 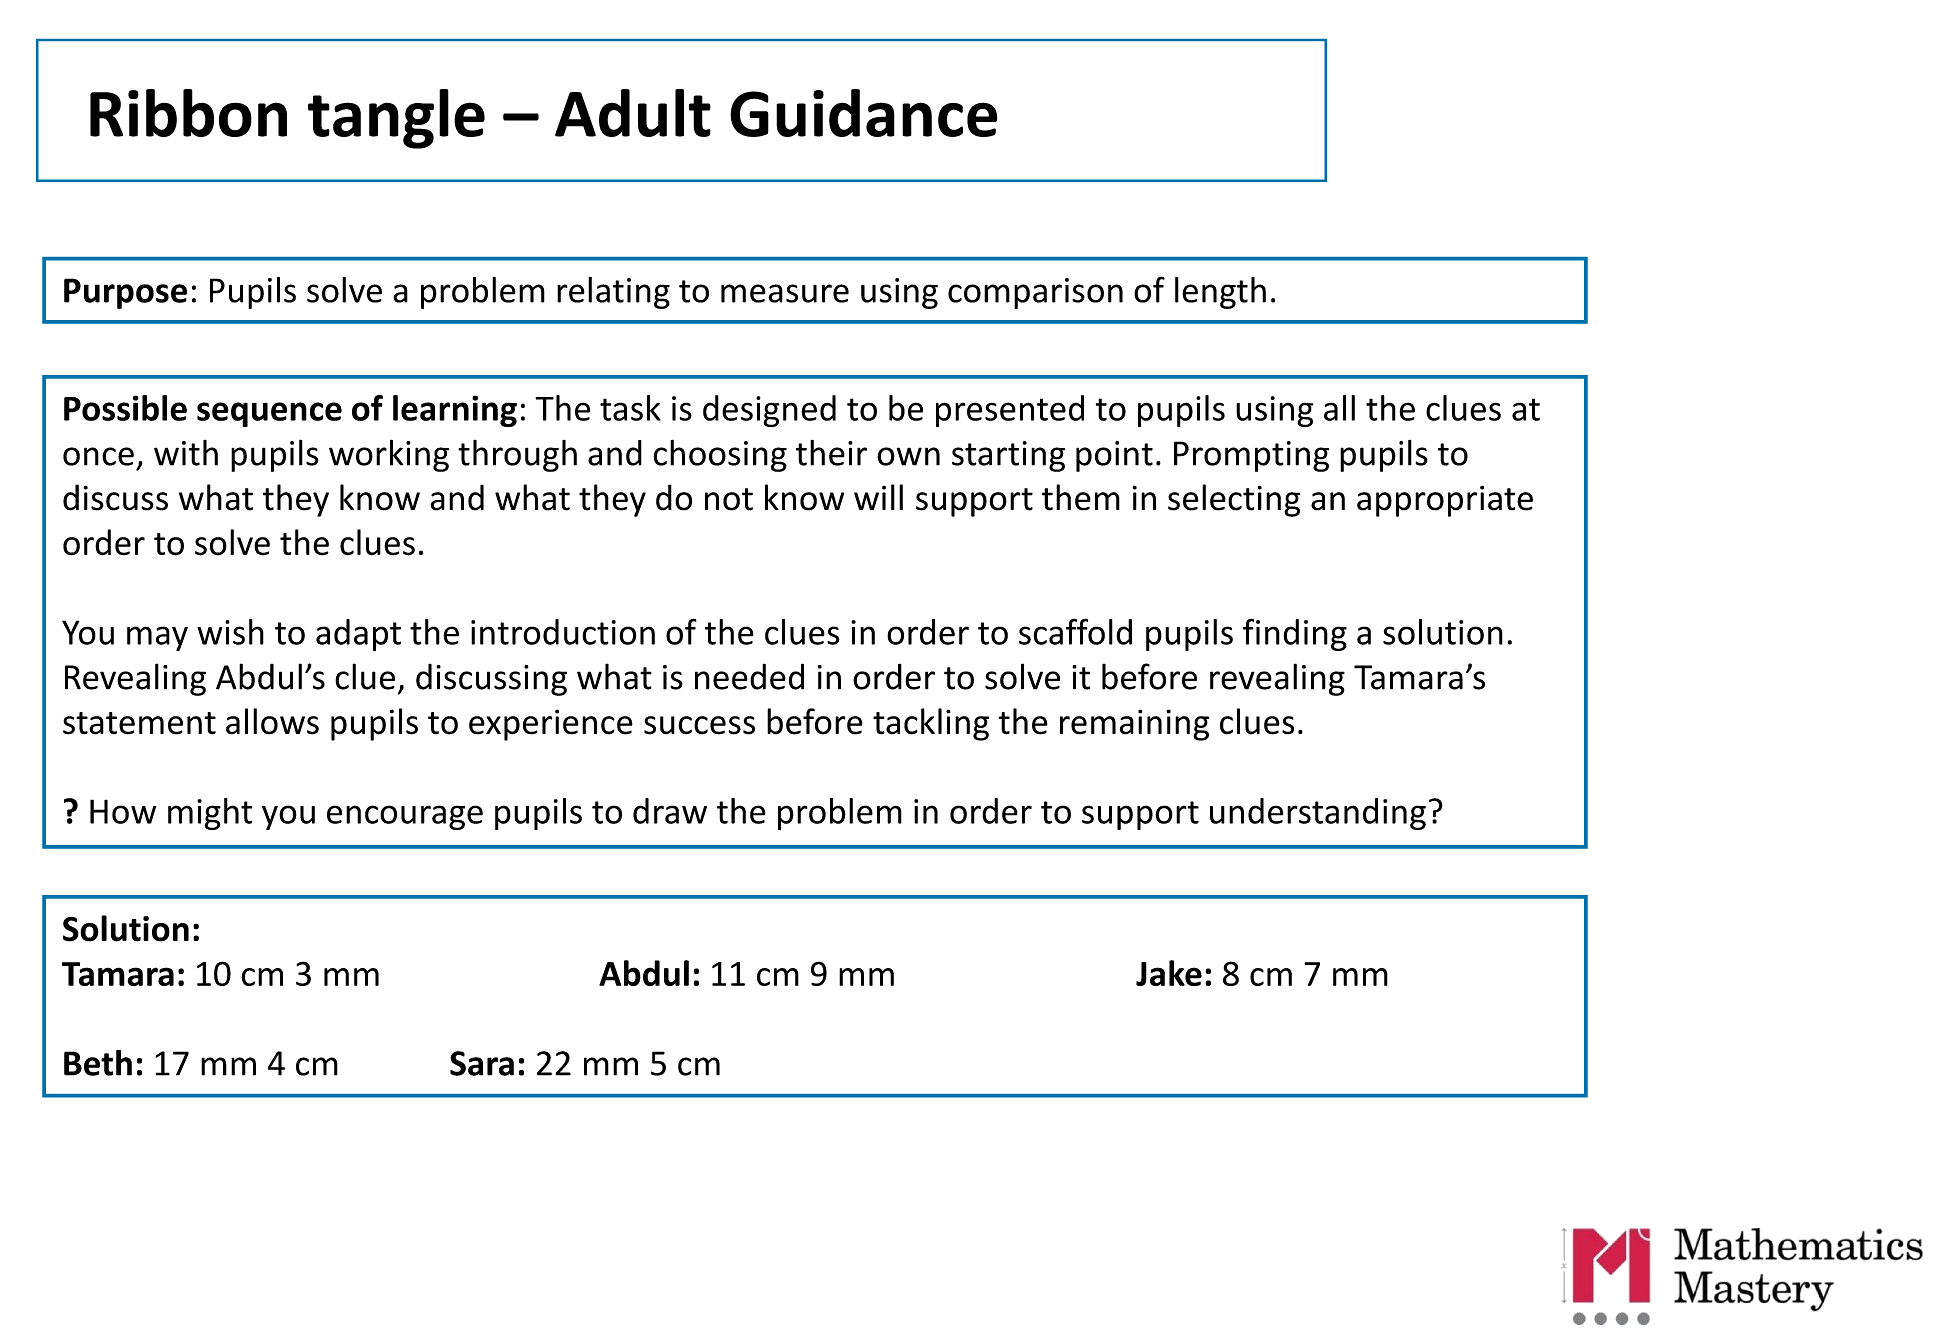 I want to click on Beth, so click(x=98, y=1063).
